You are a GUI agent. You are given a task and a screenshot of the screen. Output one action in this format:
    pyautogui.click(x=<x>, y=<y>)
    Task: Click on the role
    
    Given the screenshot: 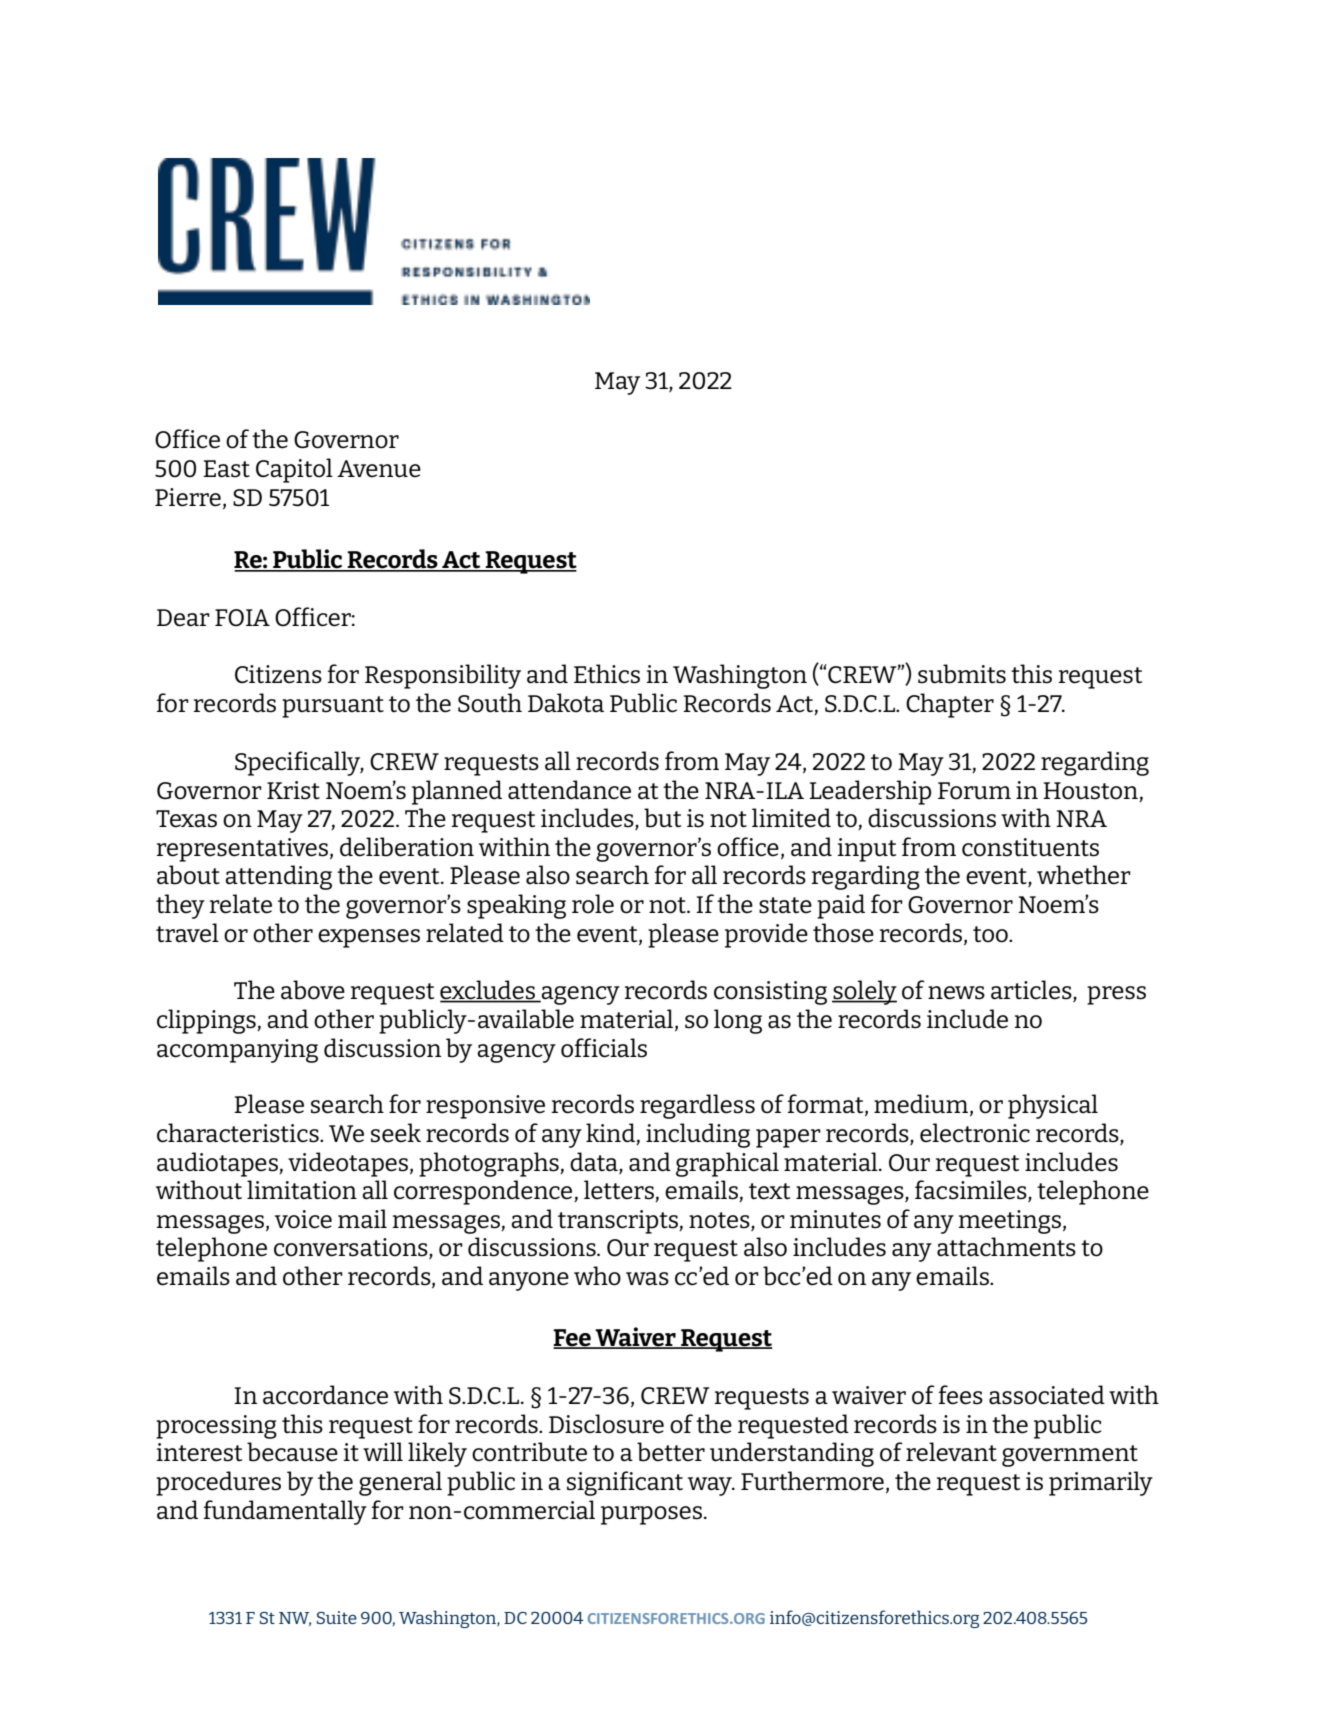 What is the action you would take?
    pyautogui.click(x=593, y=904)
